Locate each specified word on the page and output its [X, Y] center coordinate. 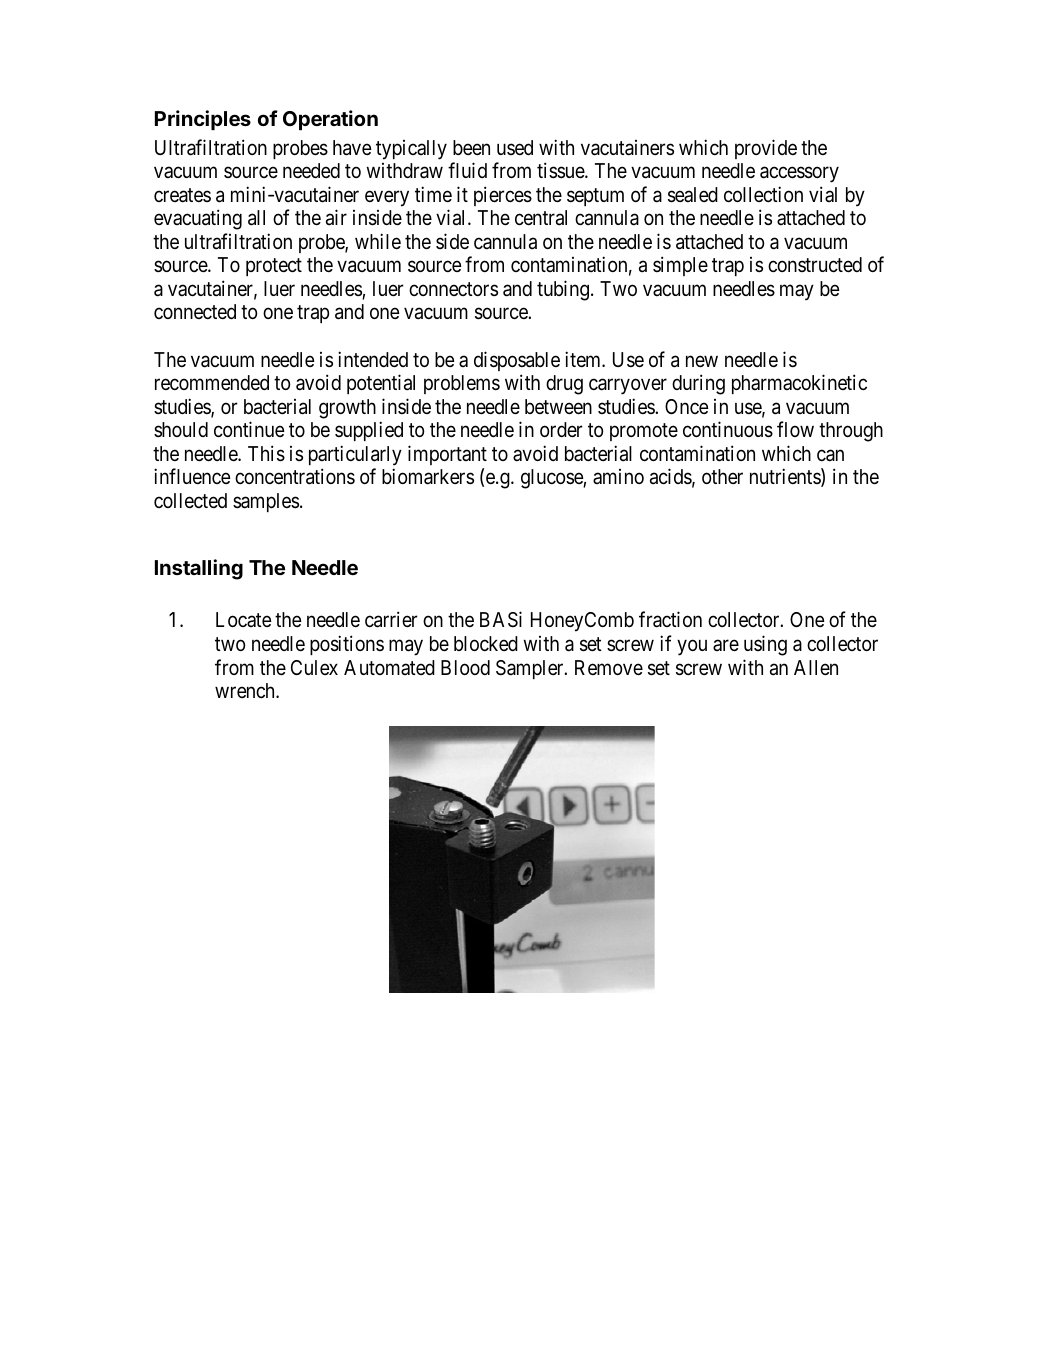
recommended [212, 382]
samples [266, 502]
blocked [486, 643]
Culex [314, 667]
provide [766, 149]
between [558, 407]
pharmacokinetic [799, 384]
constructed [815, 265]
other [722, 476]
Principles [203, 120]
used [515, 147]
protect [274, 267]
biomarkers [428, 476]
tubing [563, 290]
